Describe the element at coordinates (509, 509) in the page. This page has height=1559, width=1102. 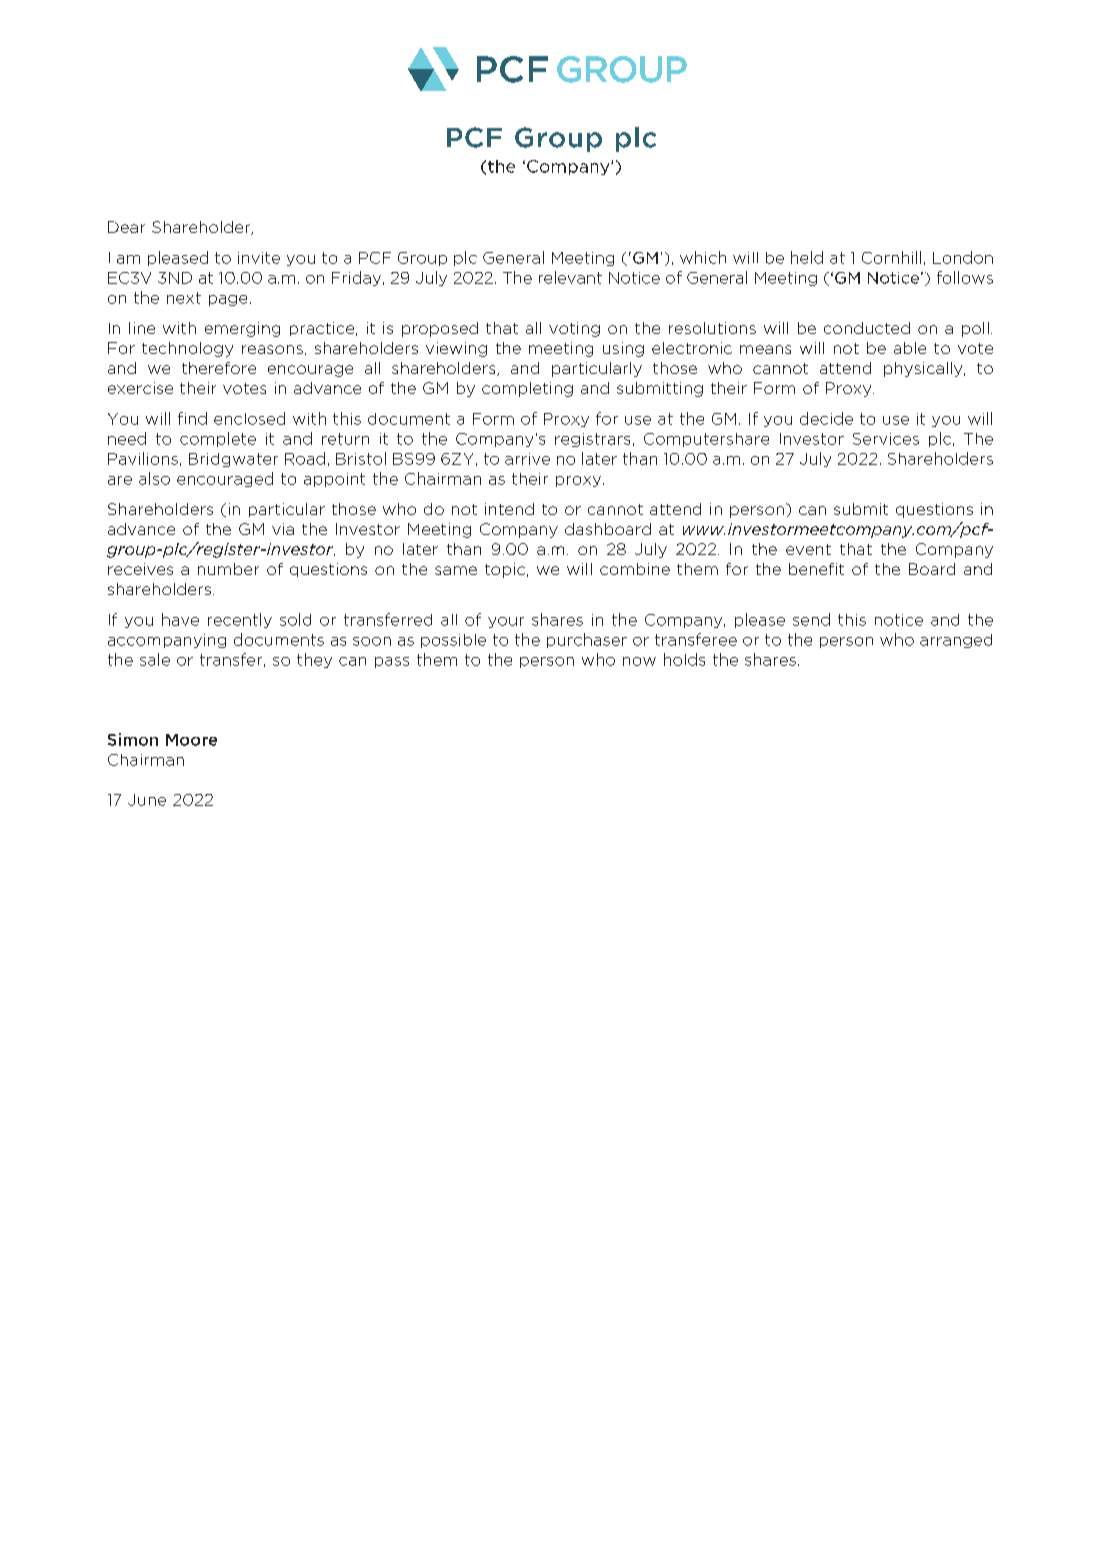
I see `intend` at that location.
